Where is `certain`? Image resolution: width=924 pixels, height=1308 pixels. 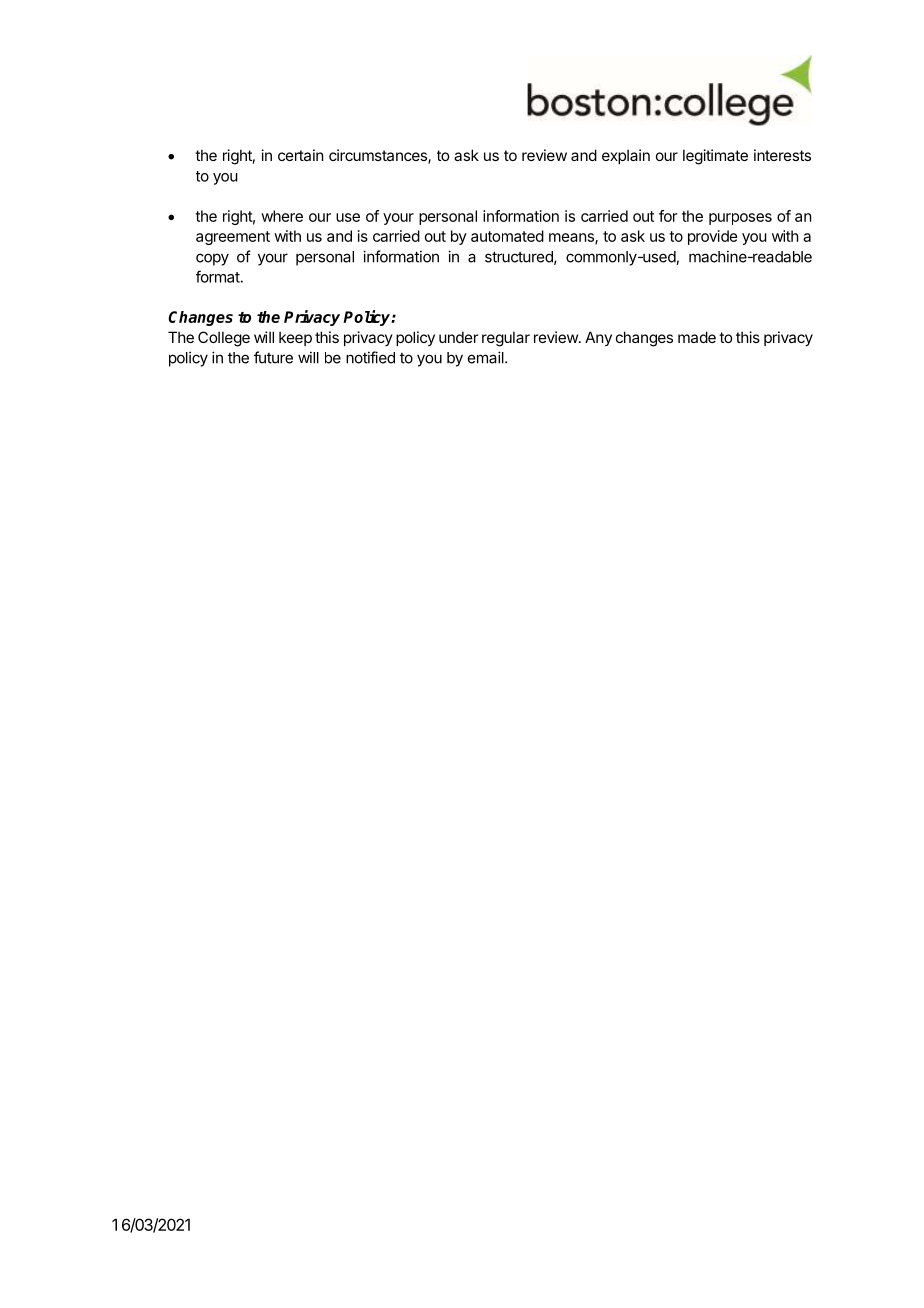 certain is located at coordinates (300, 155).
